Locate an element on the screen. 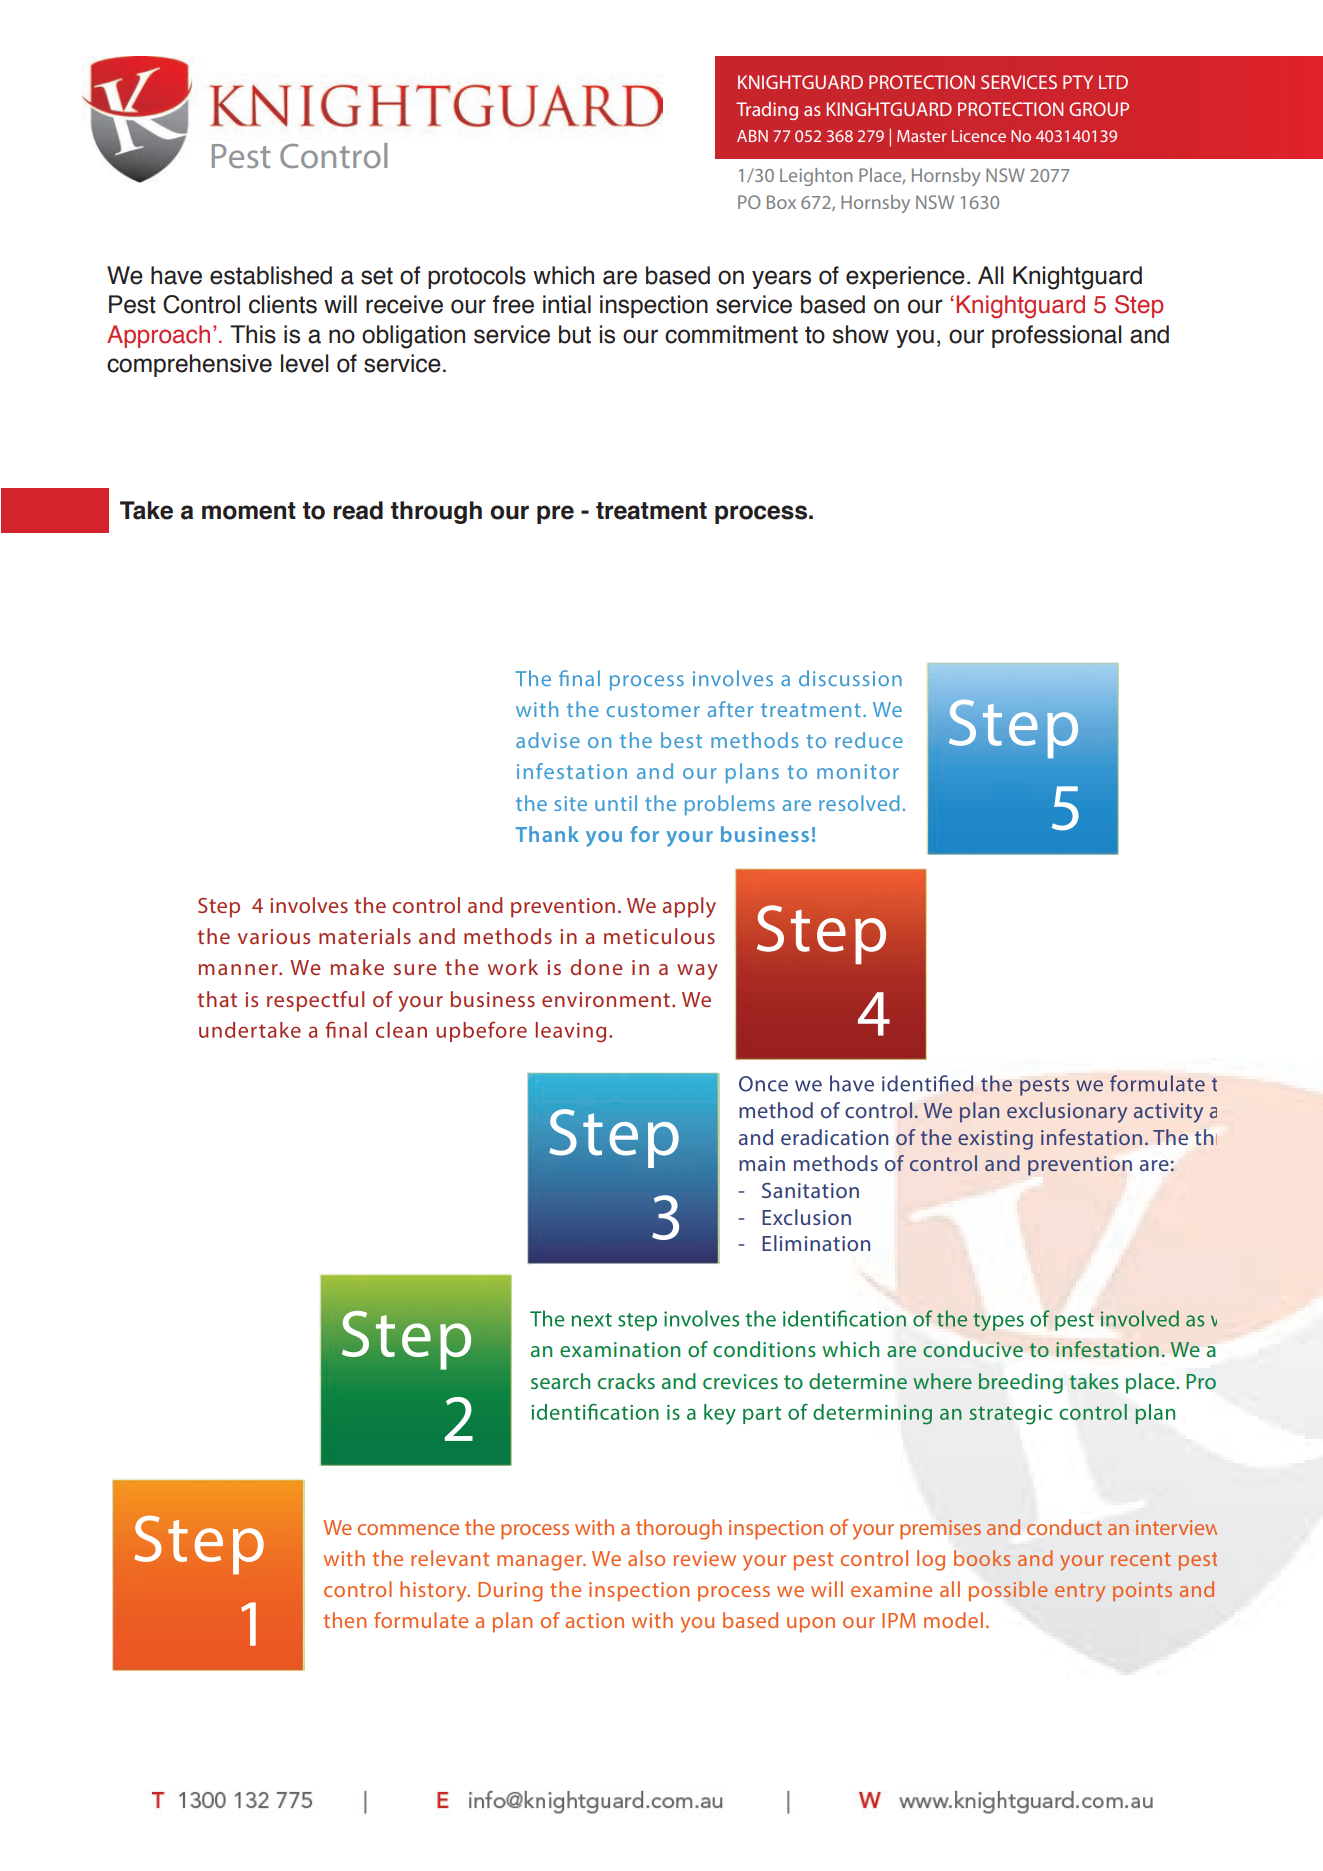 This screenshot has height=1871, width=1323. resolved is located at coordinates (859, 803).
